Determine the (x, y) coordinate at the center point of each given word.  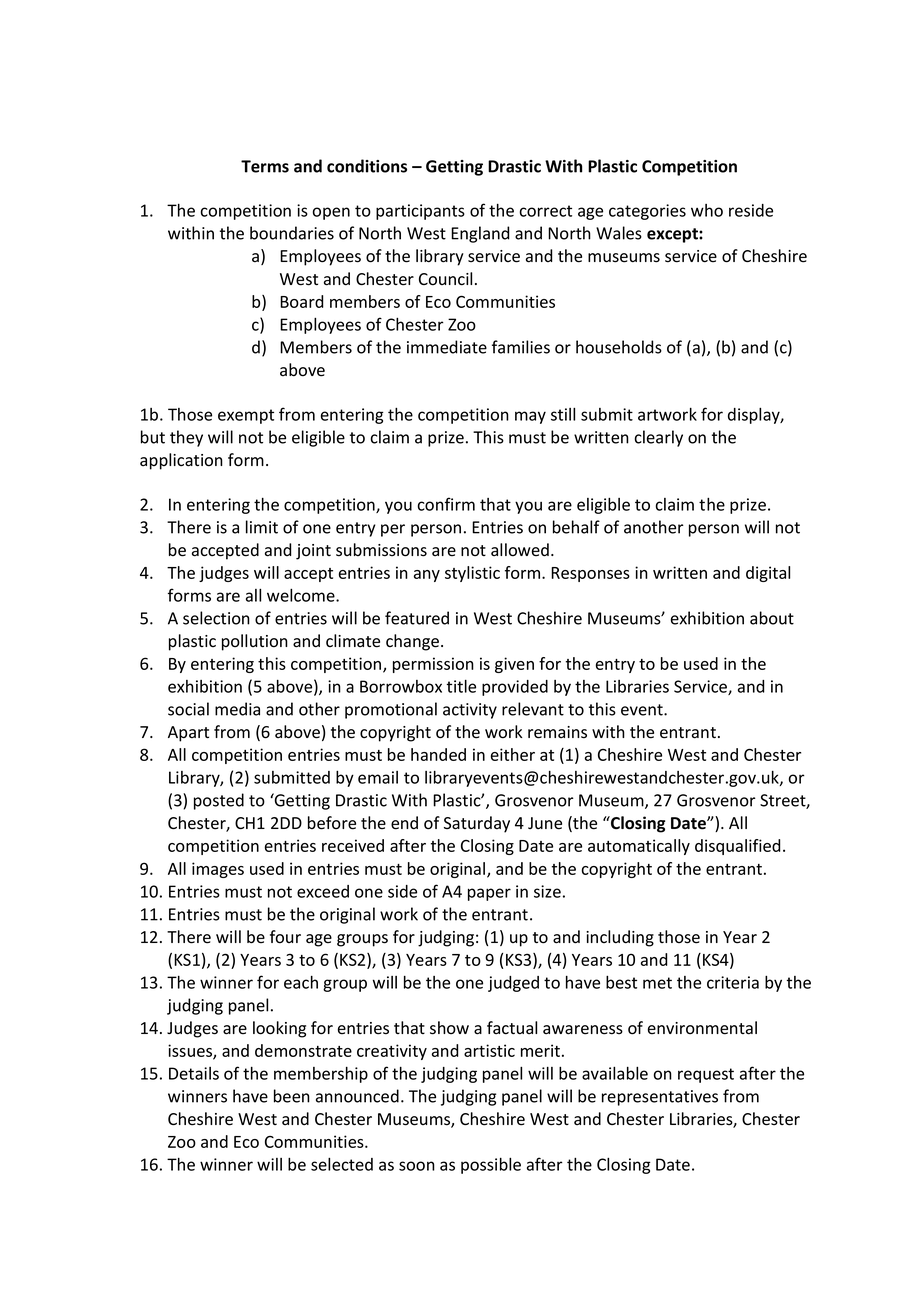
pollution (255, 642)
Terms (265, 166)
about (772, 618)
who (707, 210)
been (292, 1096)
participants (420, 212)
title (461, 686)
